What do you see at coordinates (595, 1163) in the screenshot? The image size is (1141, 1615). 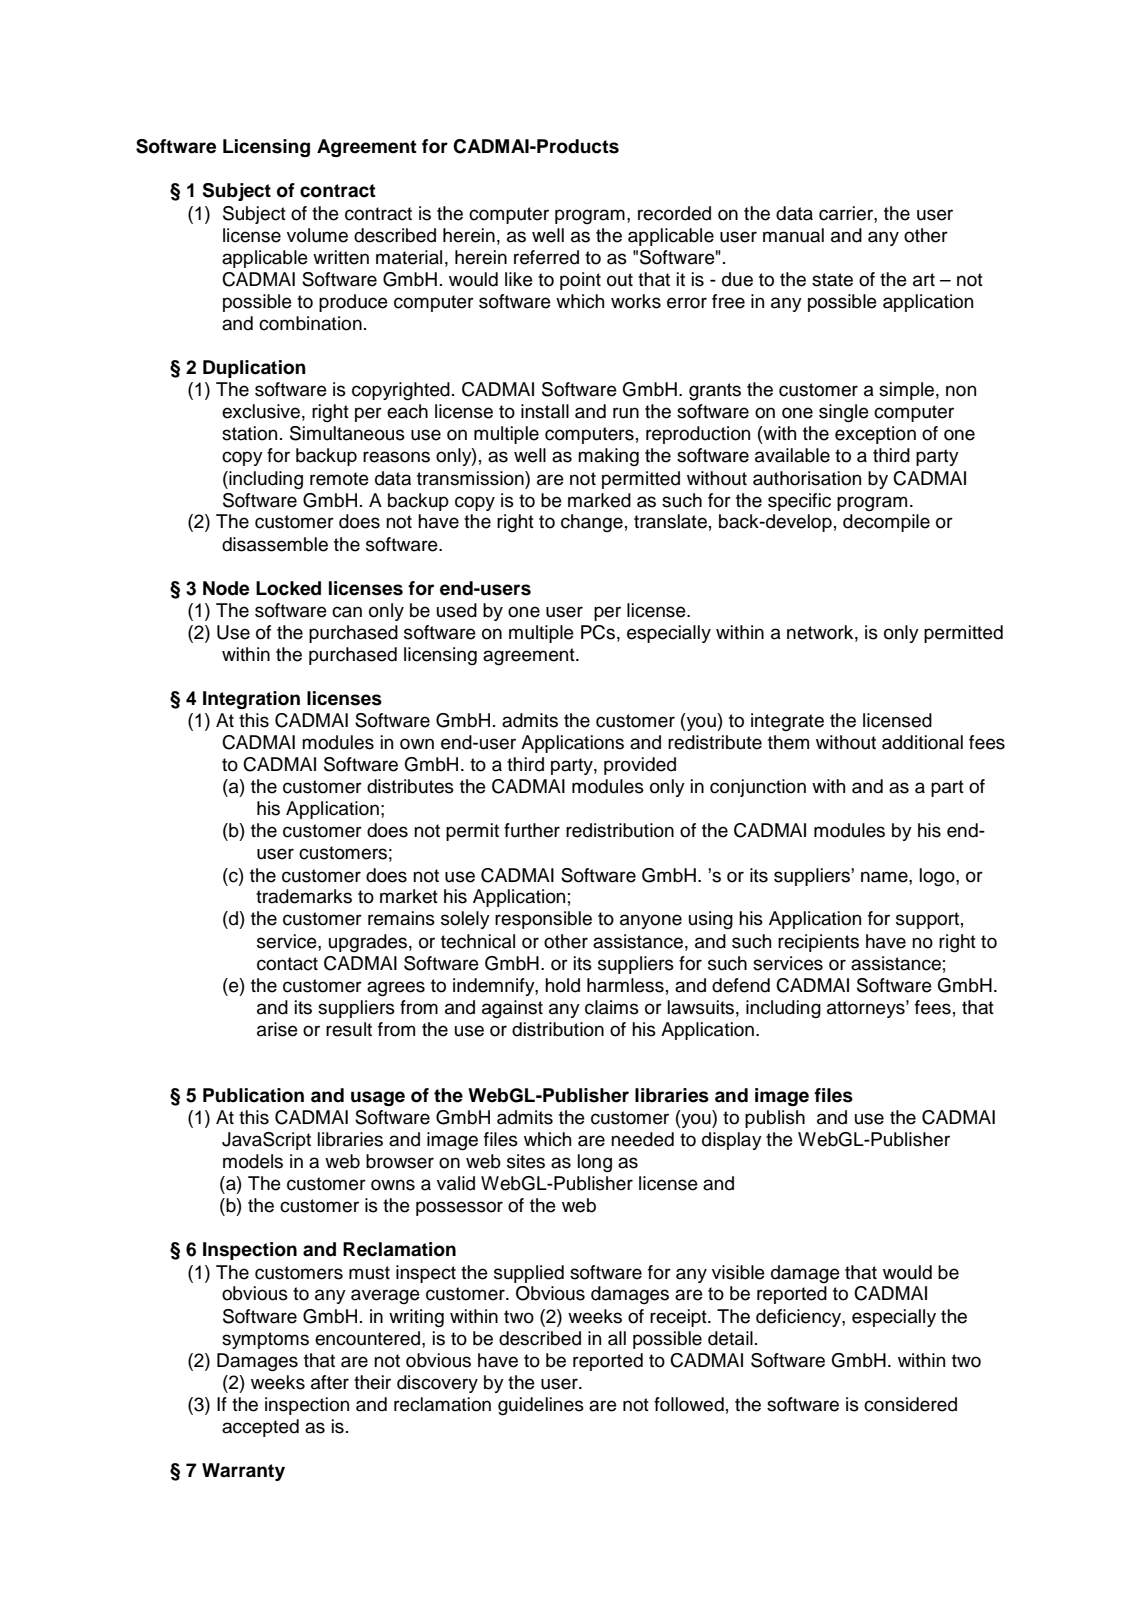 I see `long` at bounding box center [595, 1163].
